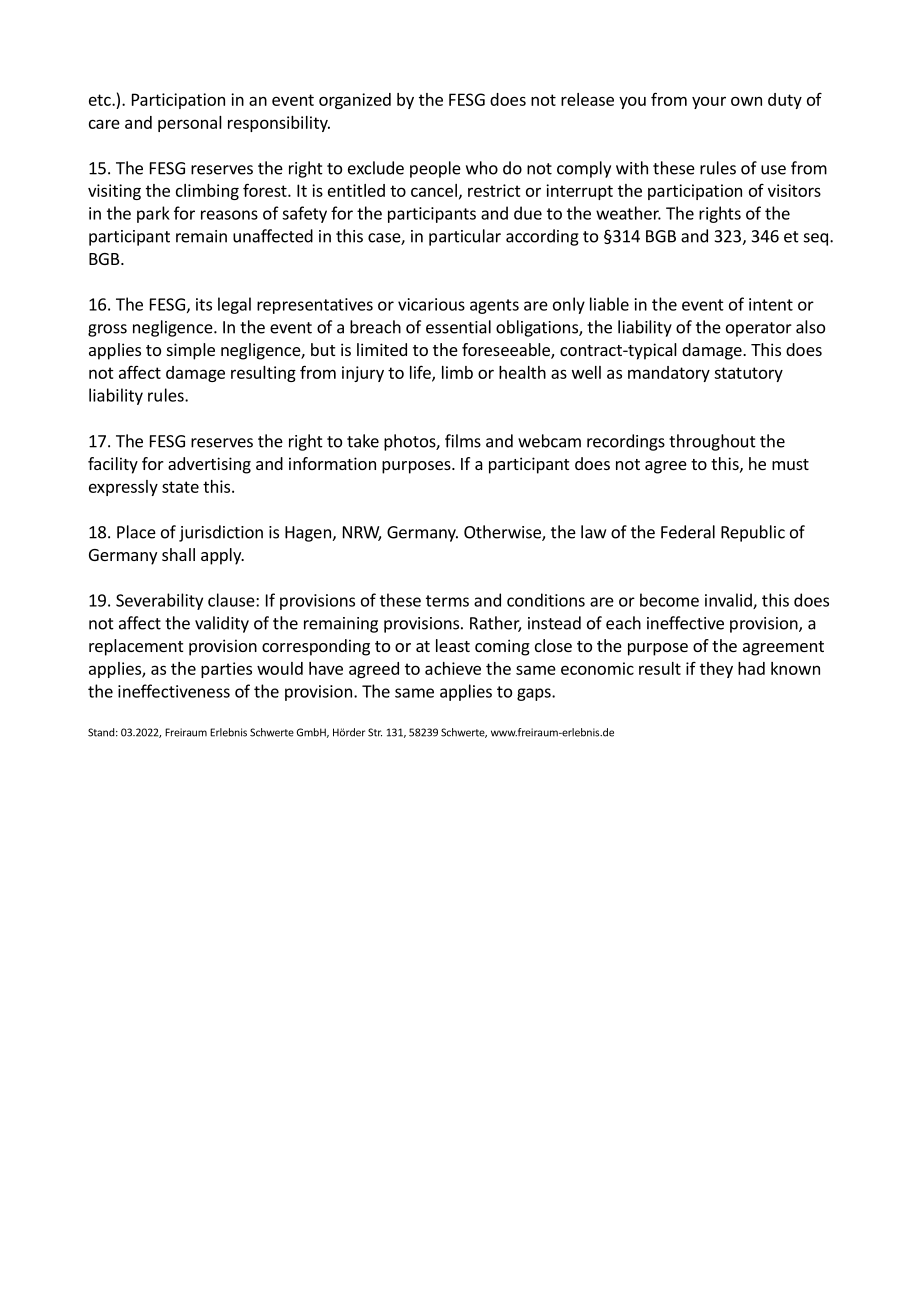  I want to click on films, so click(463, 441).
